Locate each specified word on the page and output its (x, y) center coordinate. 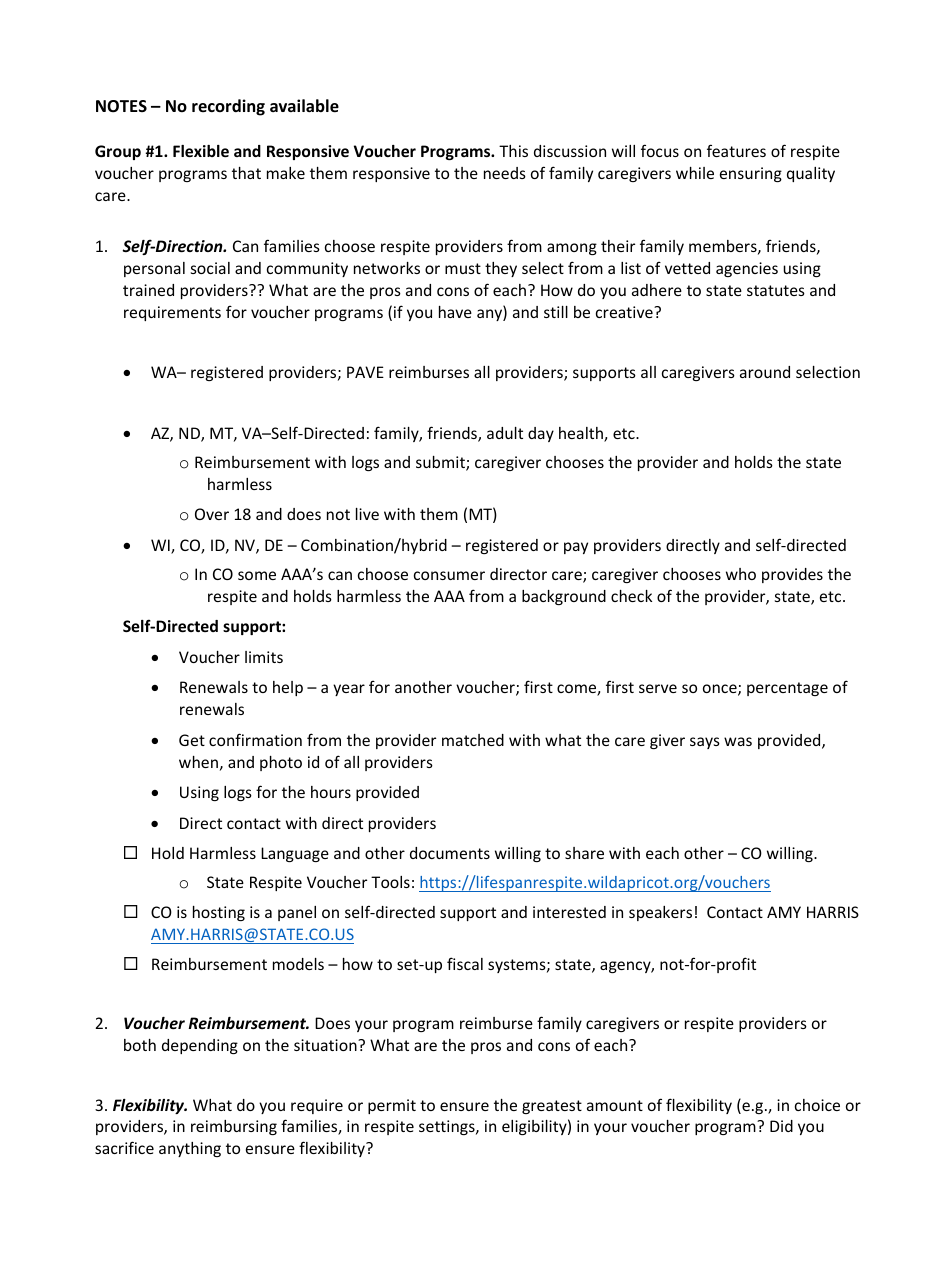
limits (264, 657)
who (741, 574)
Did (781, 1126)
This (513, 151)
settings (448, 1127)
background (564, 597)
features (736, 150)
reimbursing (234, 1127)
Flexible (201, 151)
